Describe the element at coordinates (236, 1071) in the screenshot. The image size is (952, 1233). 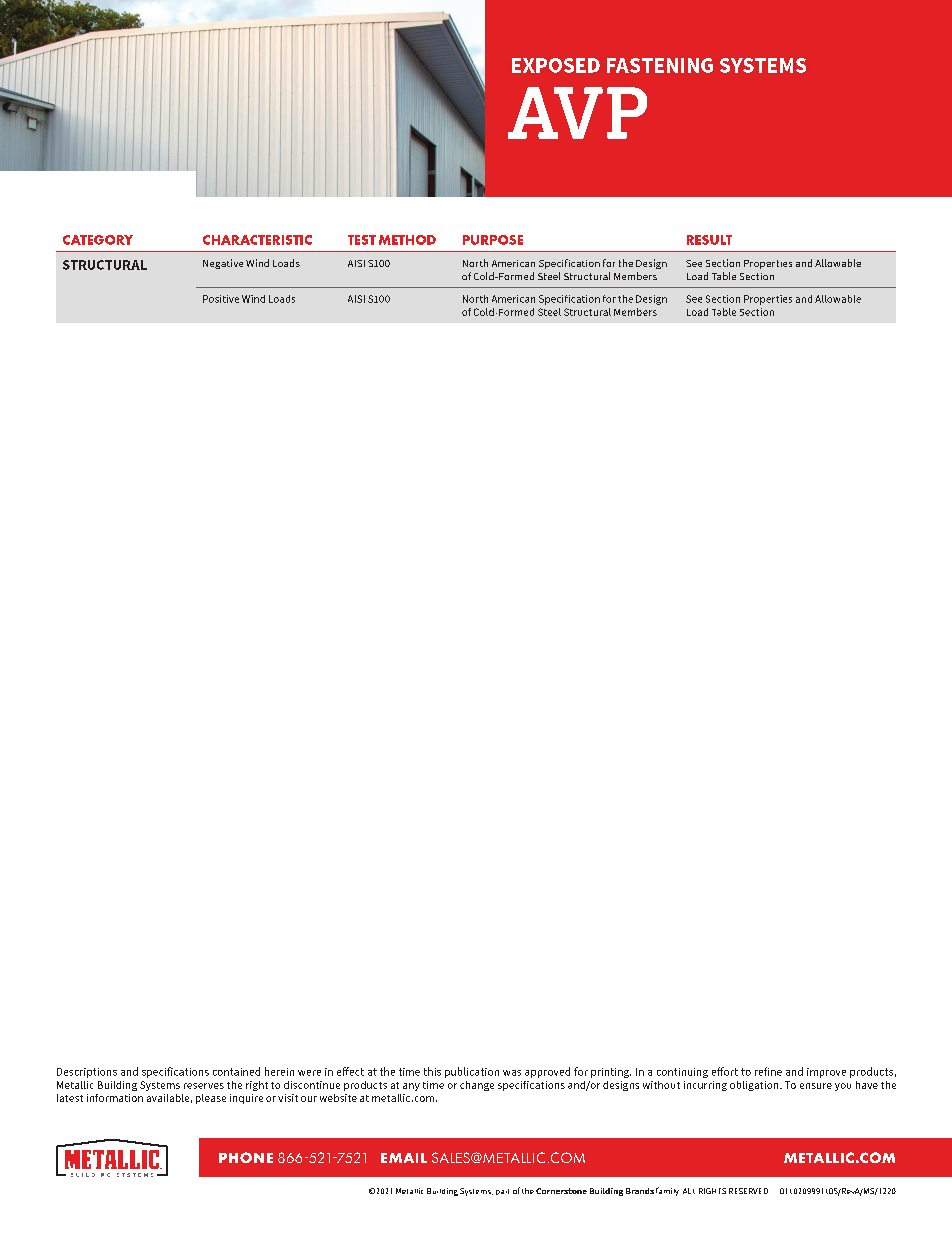
I see `contained` at that location.
